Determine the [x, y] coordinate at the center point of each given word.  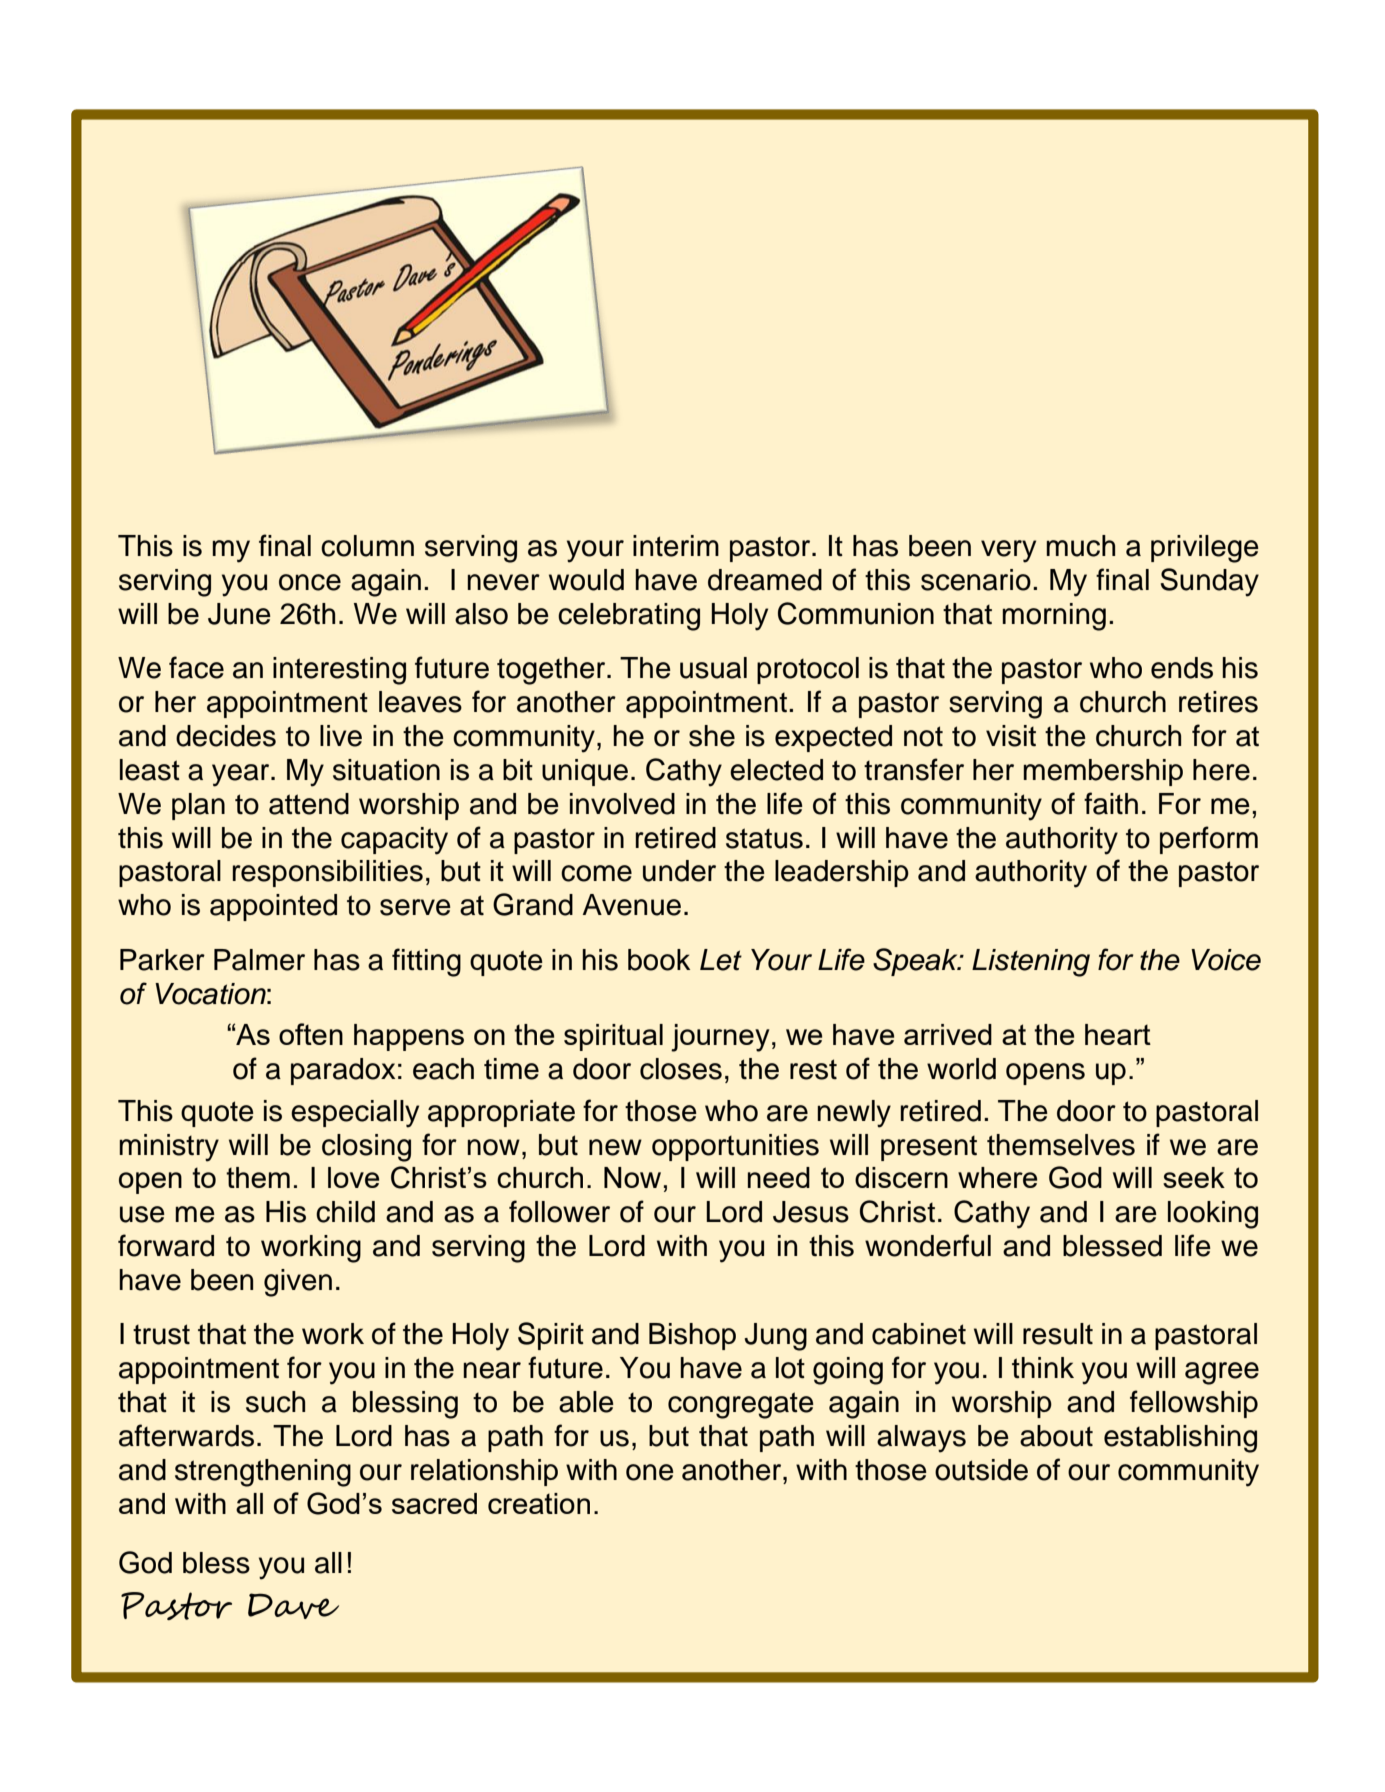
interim [676, 546]
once [310, 582]
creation [539, 1503]
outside [981, 1470]
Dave [293, 1606]
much [1080, 546]
